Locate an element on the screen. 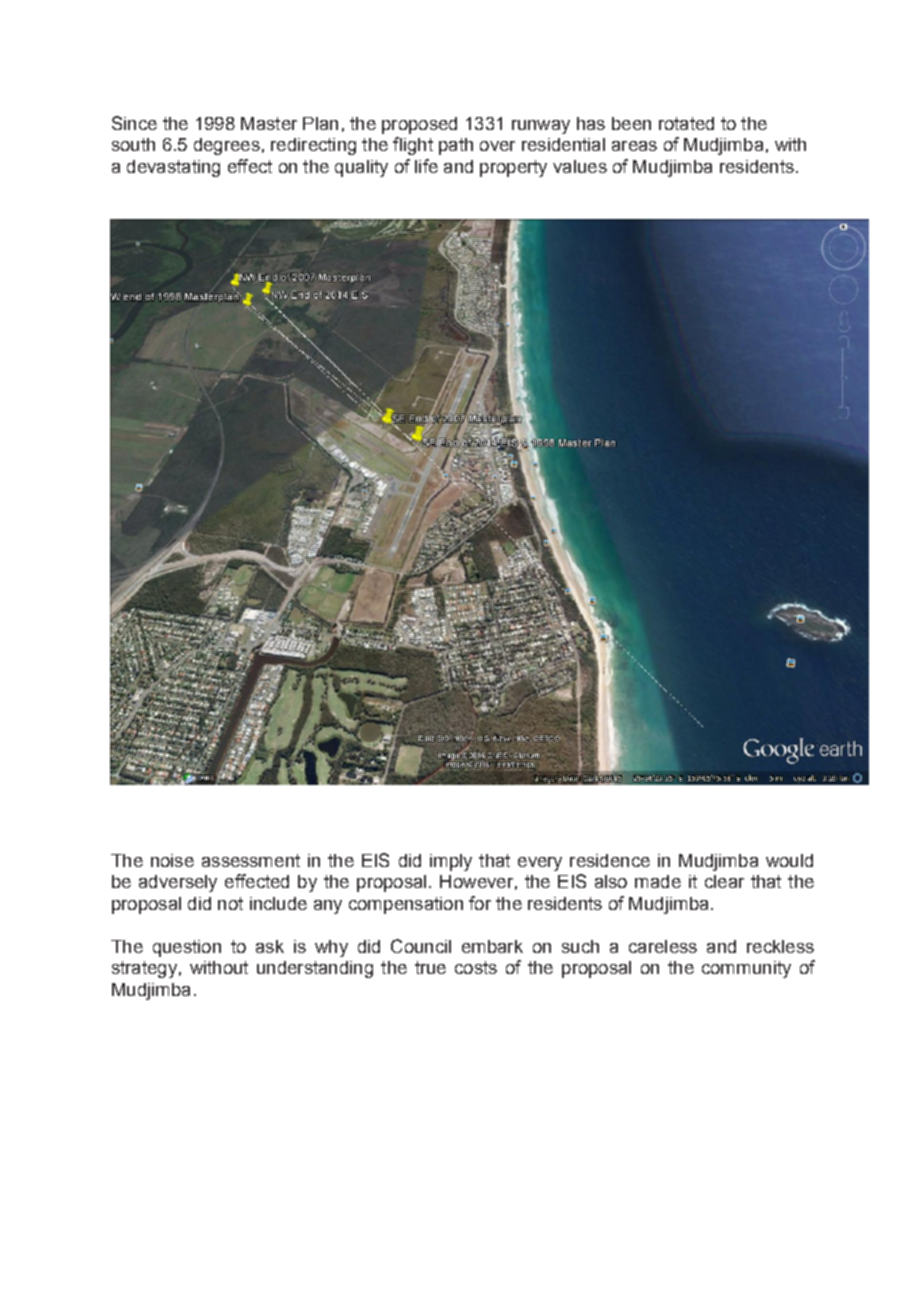 The height and width of the screenshot is (1308, 924). devastating is located at coordinates (173, 168).
